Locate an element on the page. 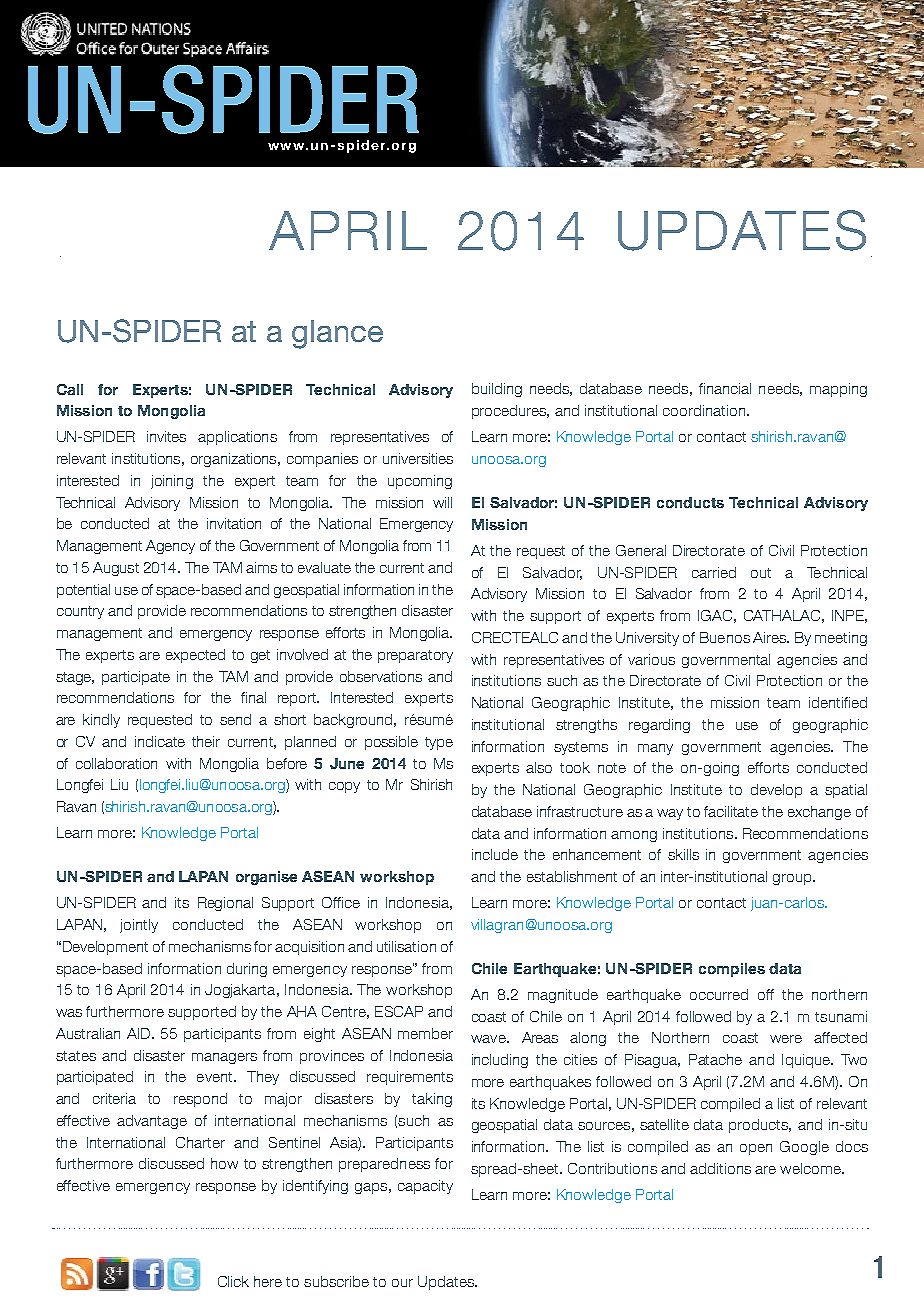 The height and width of the page is (1308, 924). Call is located at coordinates (70, 389).
